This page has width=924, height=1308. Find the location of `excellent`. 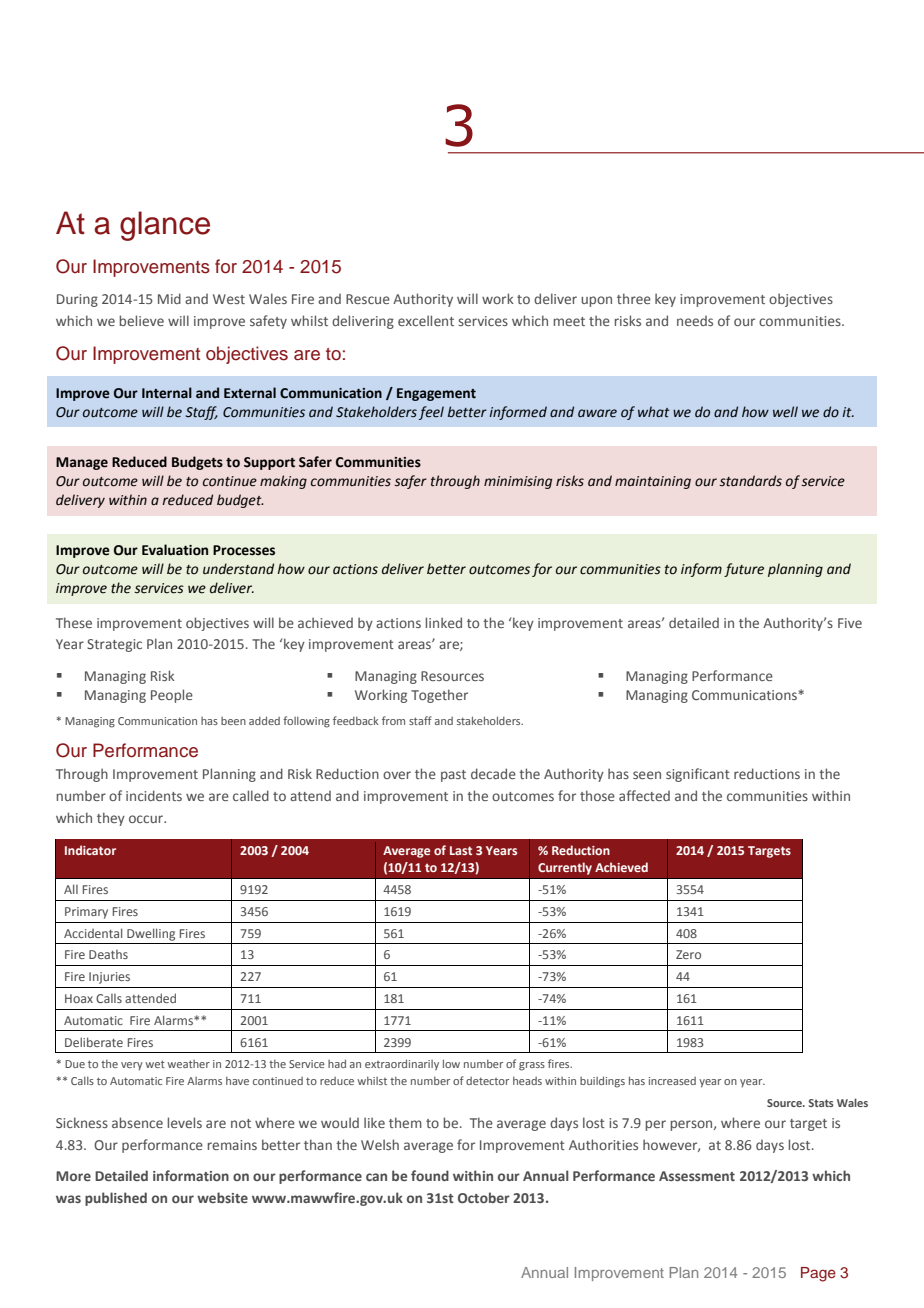

excellent is located at coordinates (426, 320).
